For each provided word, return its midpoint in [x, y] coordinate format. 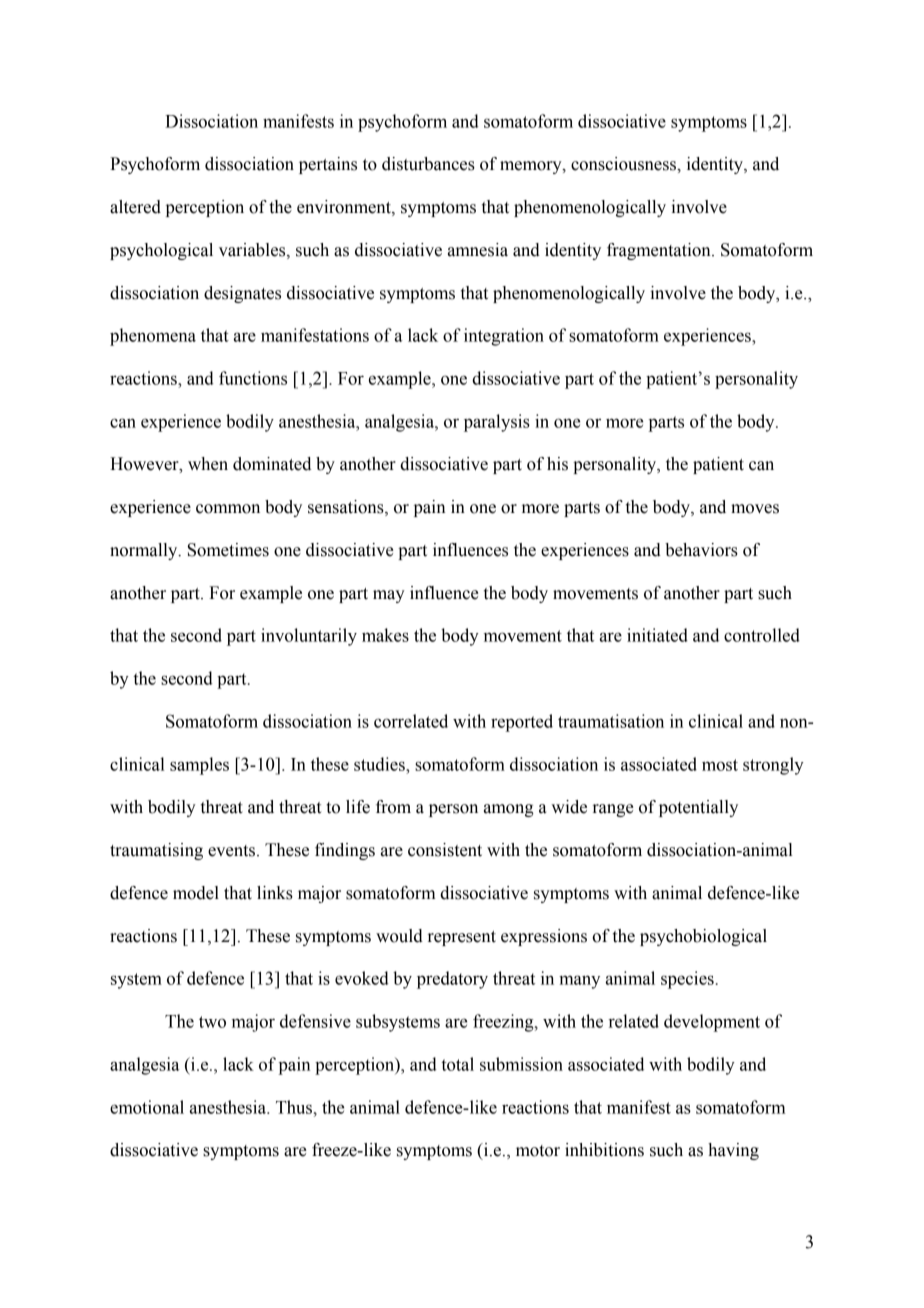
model [196, 893]
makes [385, 635]
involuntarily [309, 637]
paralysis [497, 423]
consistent [445, 850]
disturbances [428, 164]
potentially [698, 808]
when [208, 464]
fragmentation [660, 251]
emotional [147, 1107]
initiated [657, 635]
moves [755, 509]
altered [135, 207]
